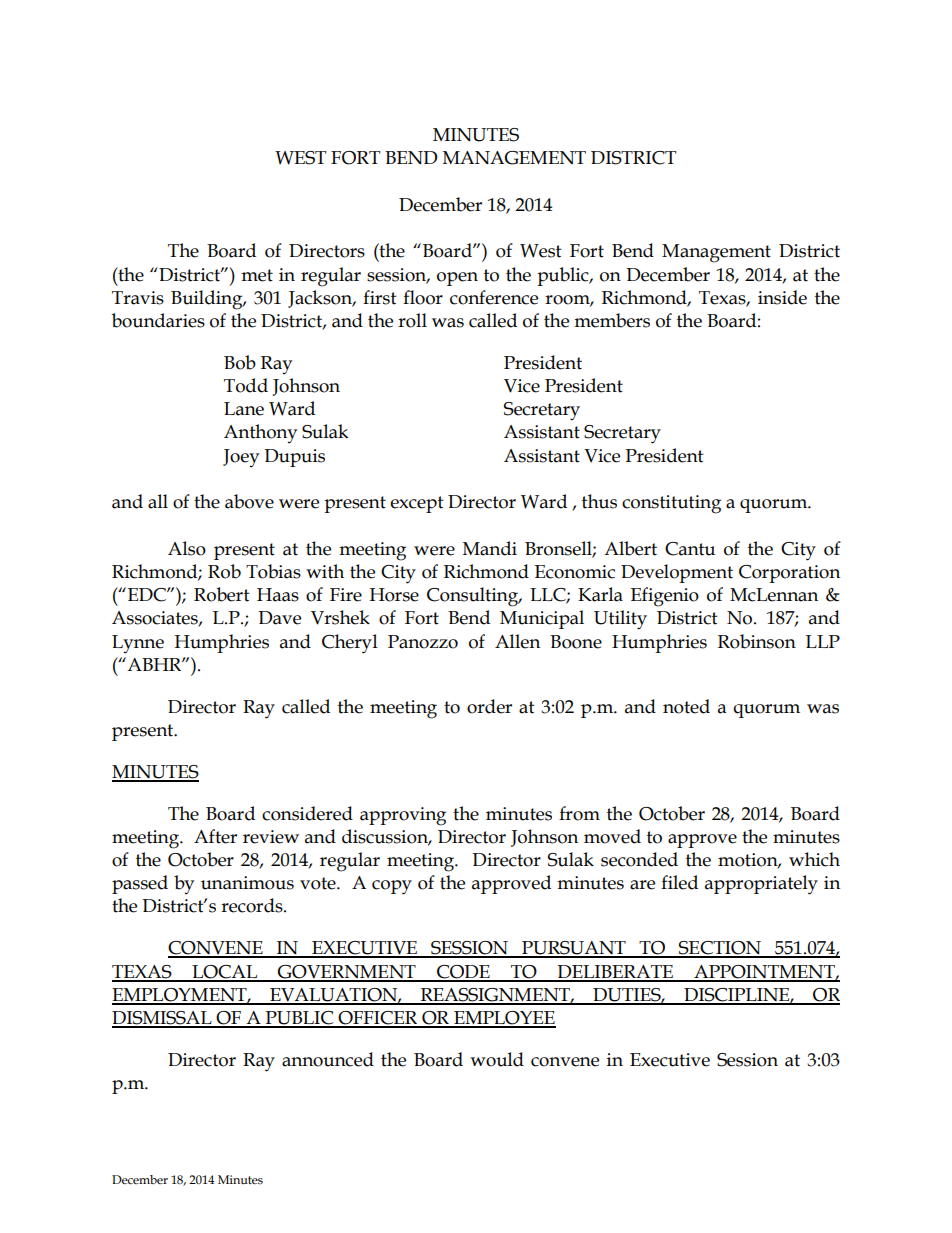  Describe the element at coordinates (782, 297) in the document. I see `inside` at that location.
